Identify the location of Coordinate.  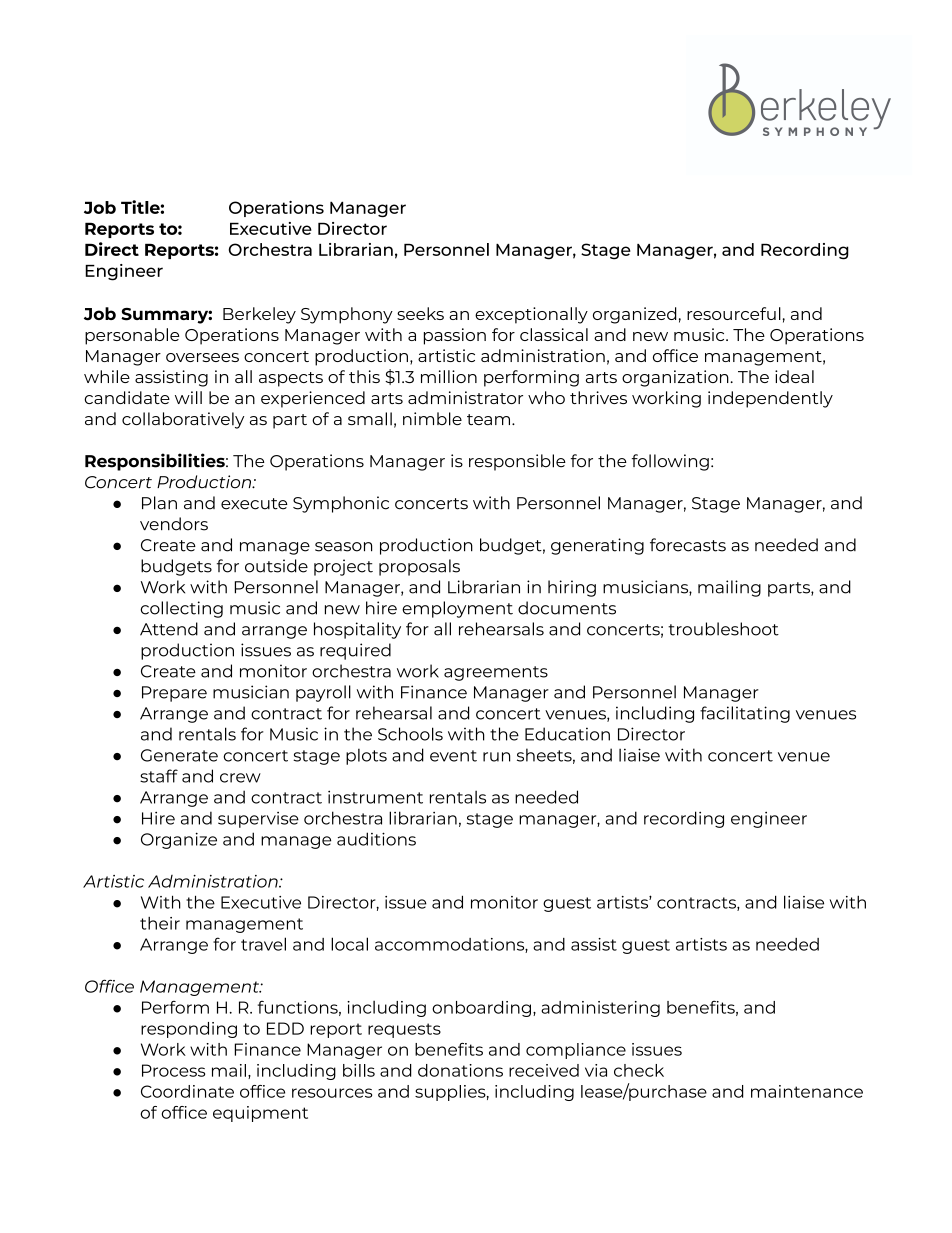
(187, 1091).
